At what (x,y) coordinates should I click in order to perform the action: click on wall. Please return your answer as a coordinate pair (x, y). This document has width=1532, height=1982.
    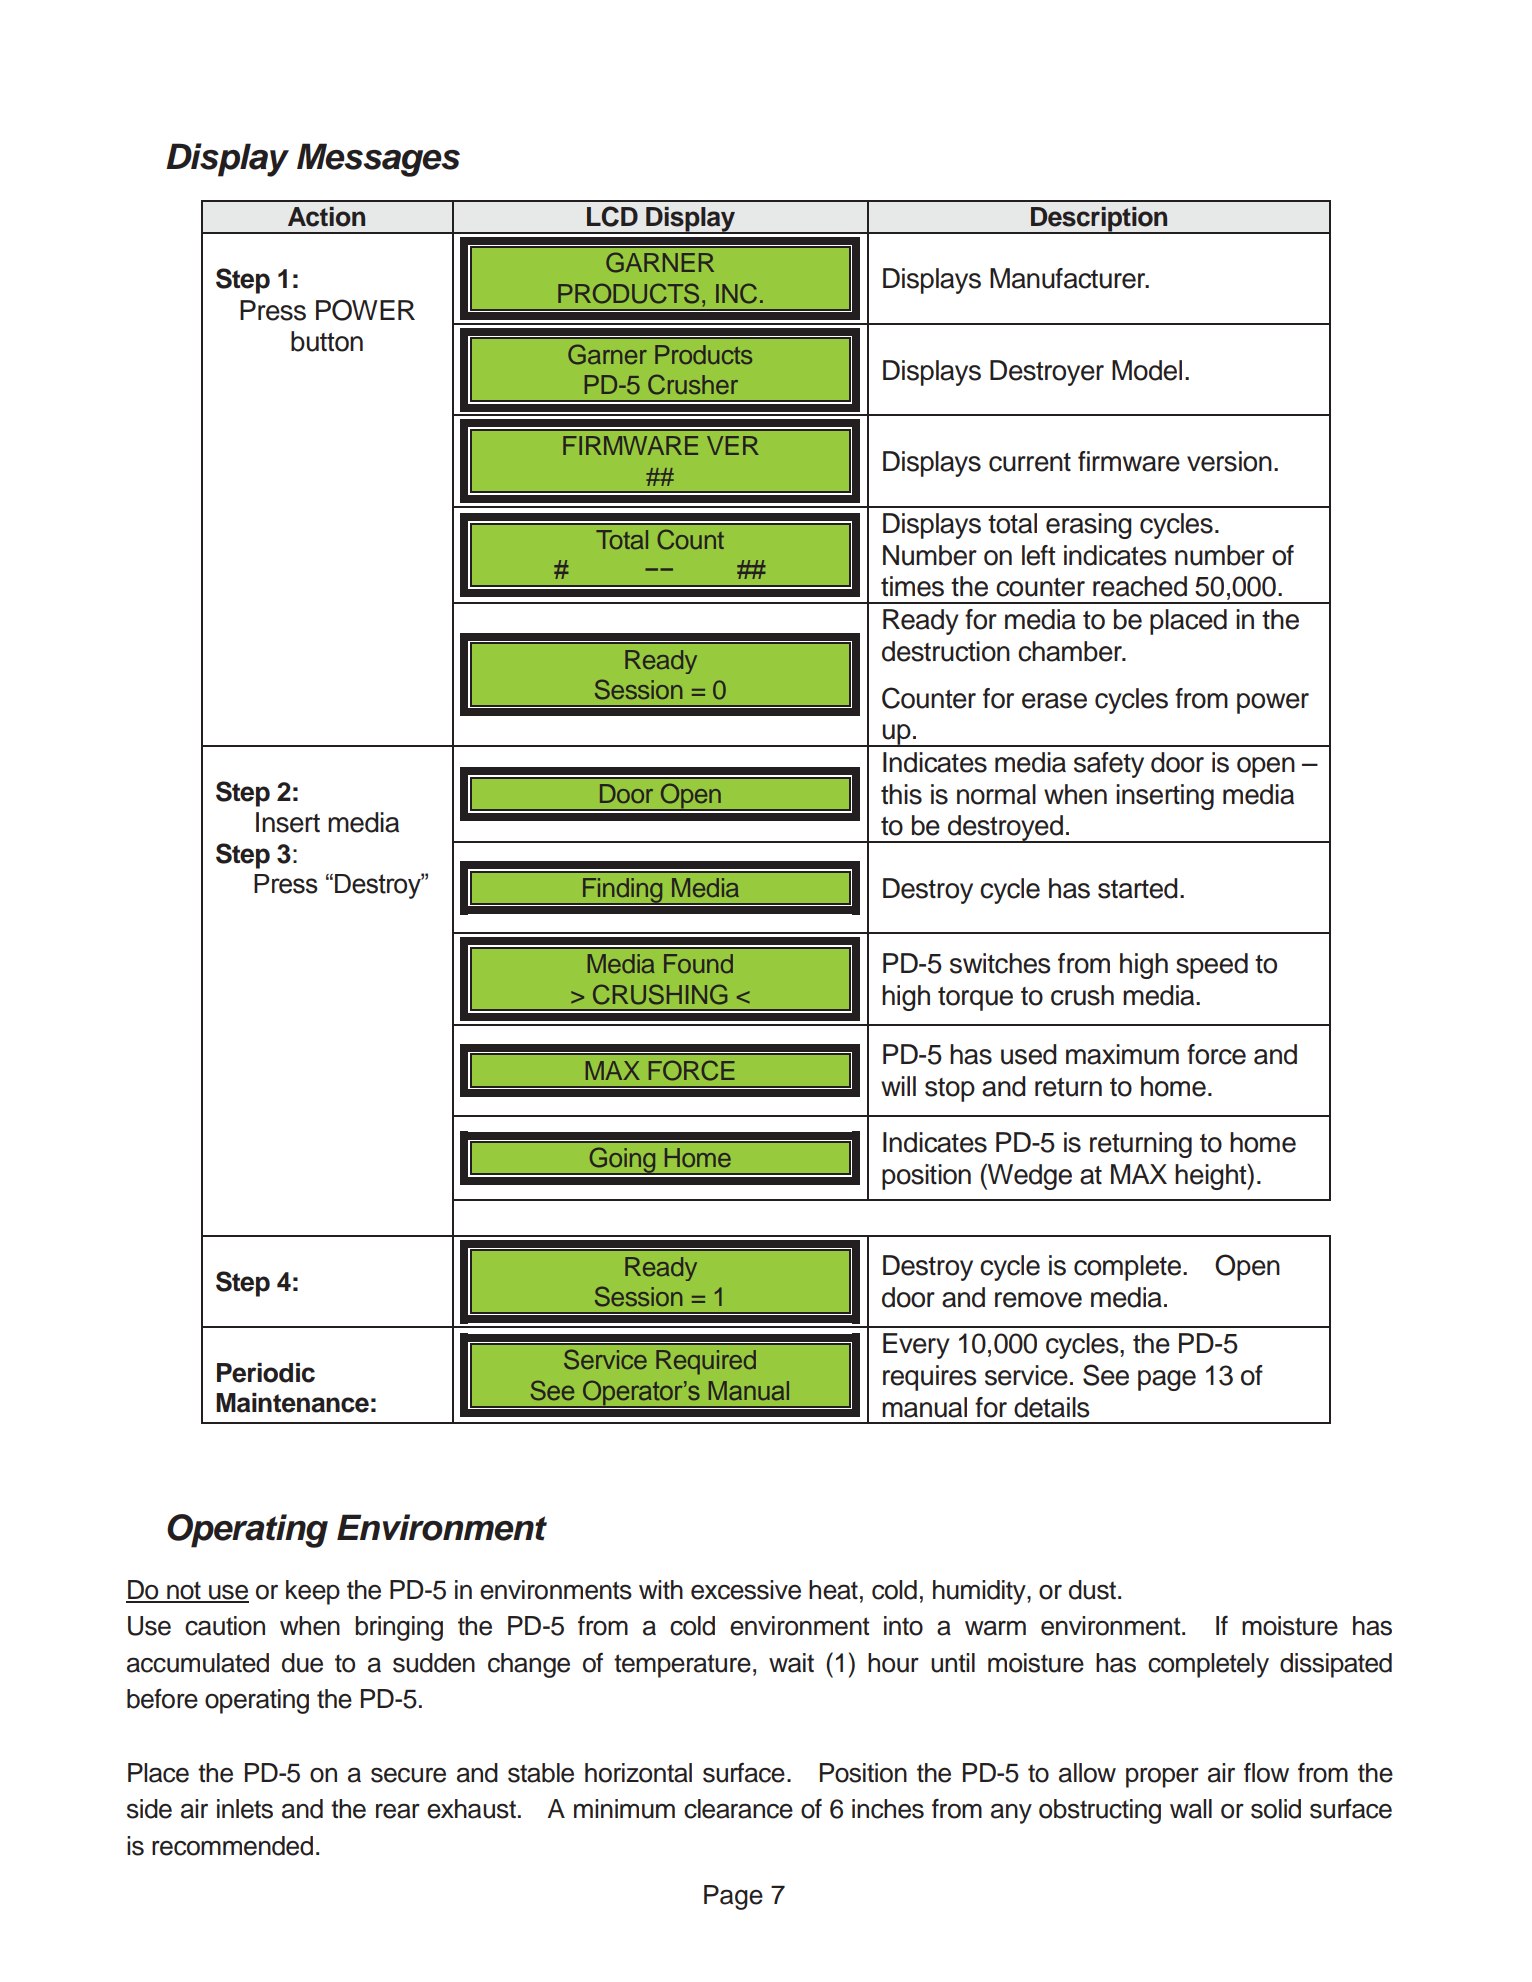
    Looking at the image, I should click on (1191, 1809).
